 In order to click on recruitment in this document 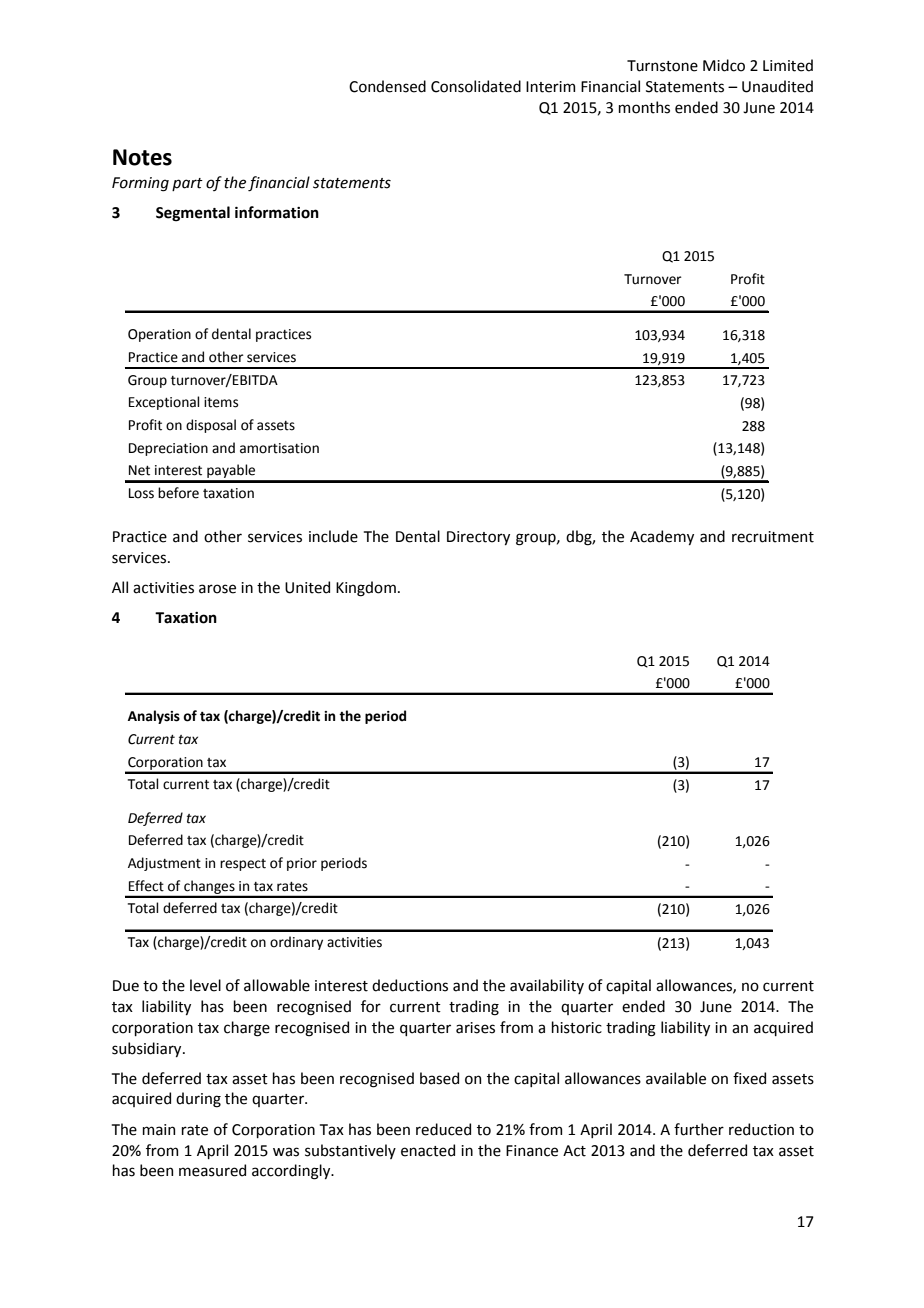, I will do `click(773, 537)`.
